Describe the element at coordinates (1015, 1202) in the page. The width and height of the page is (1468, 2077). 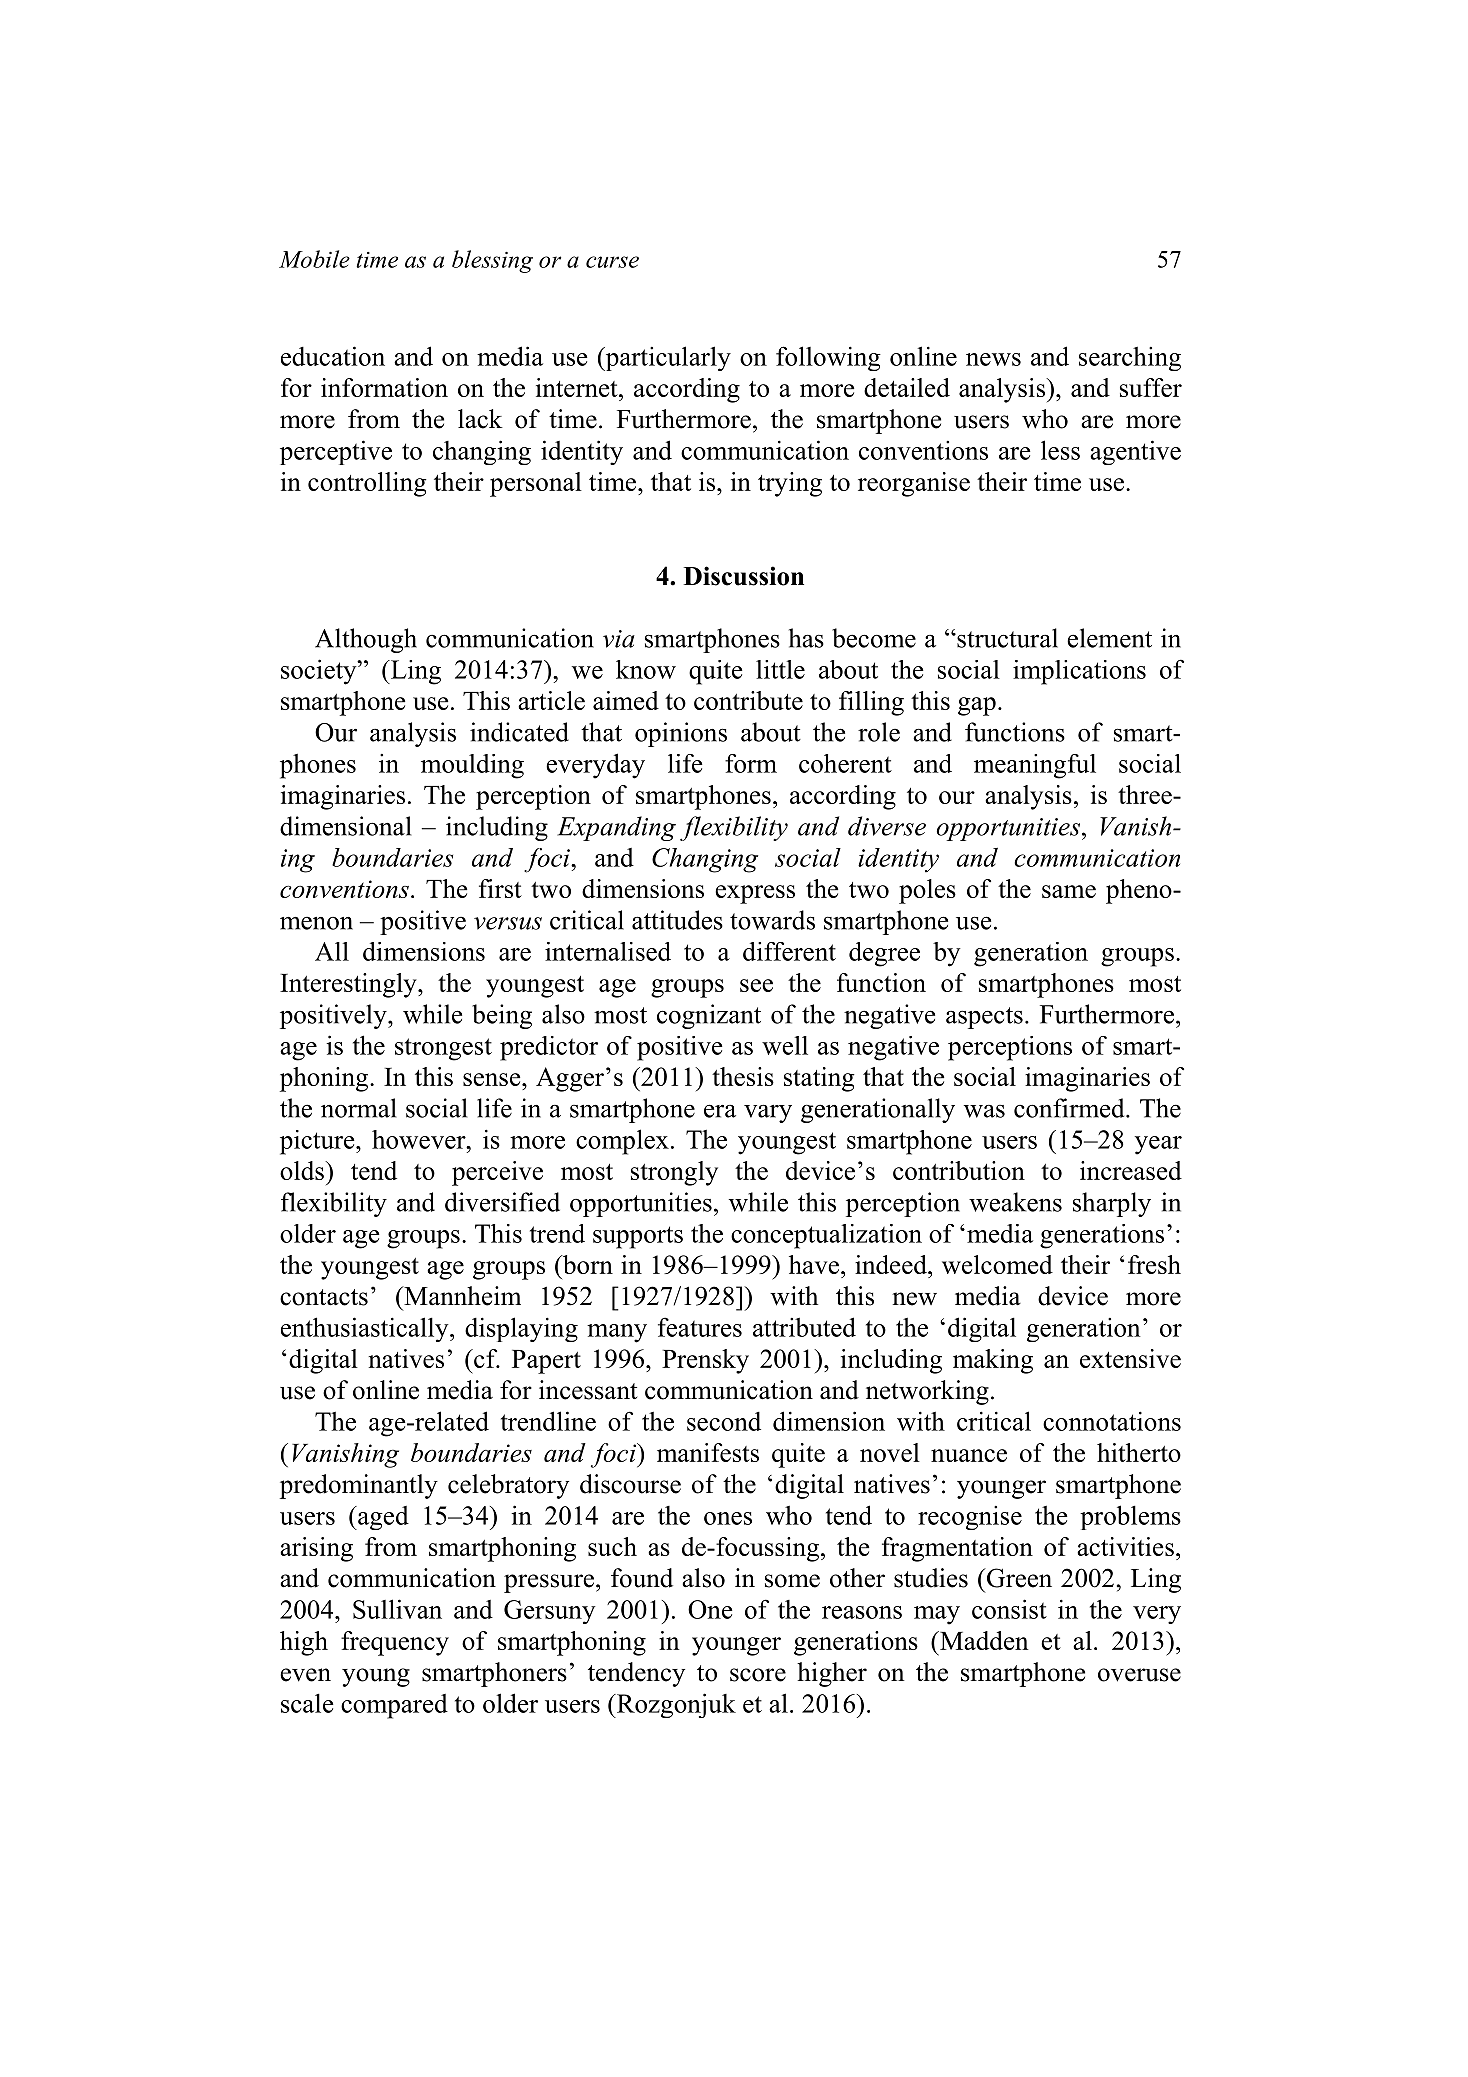
I see `weakens` at that location.
